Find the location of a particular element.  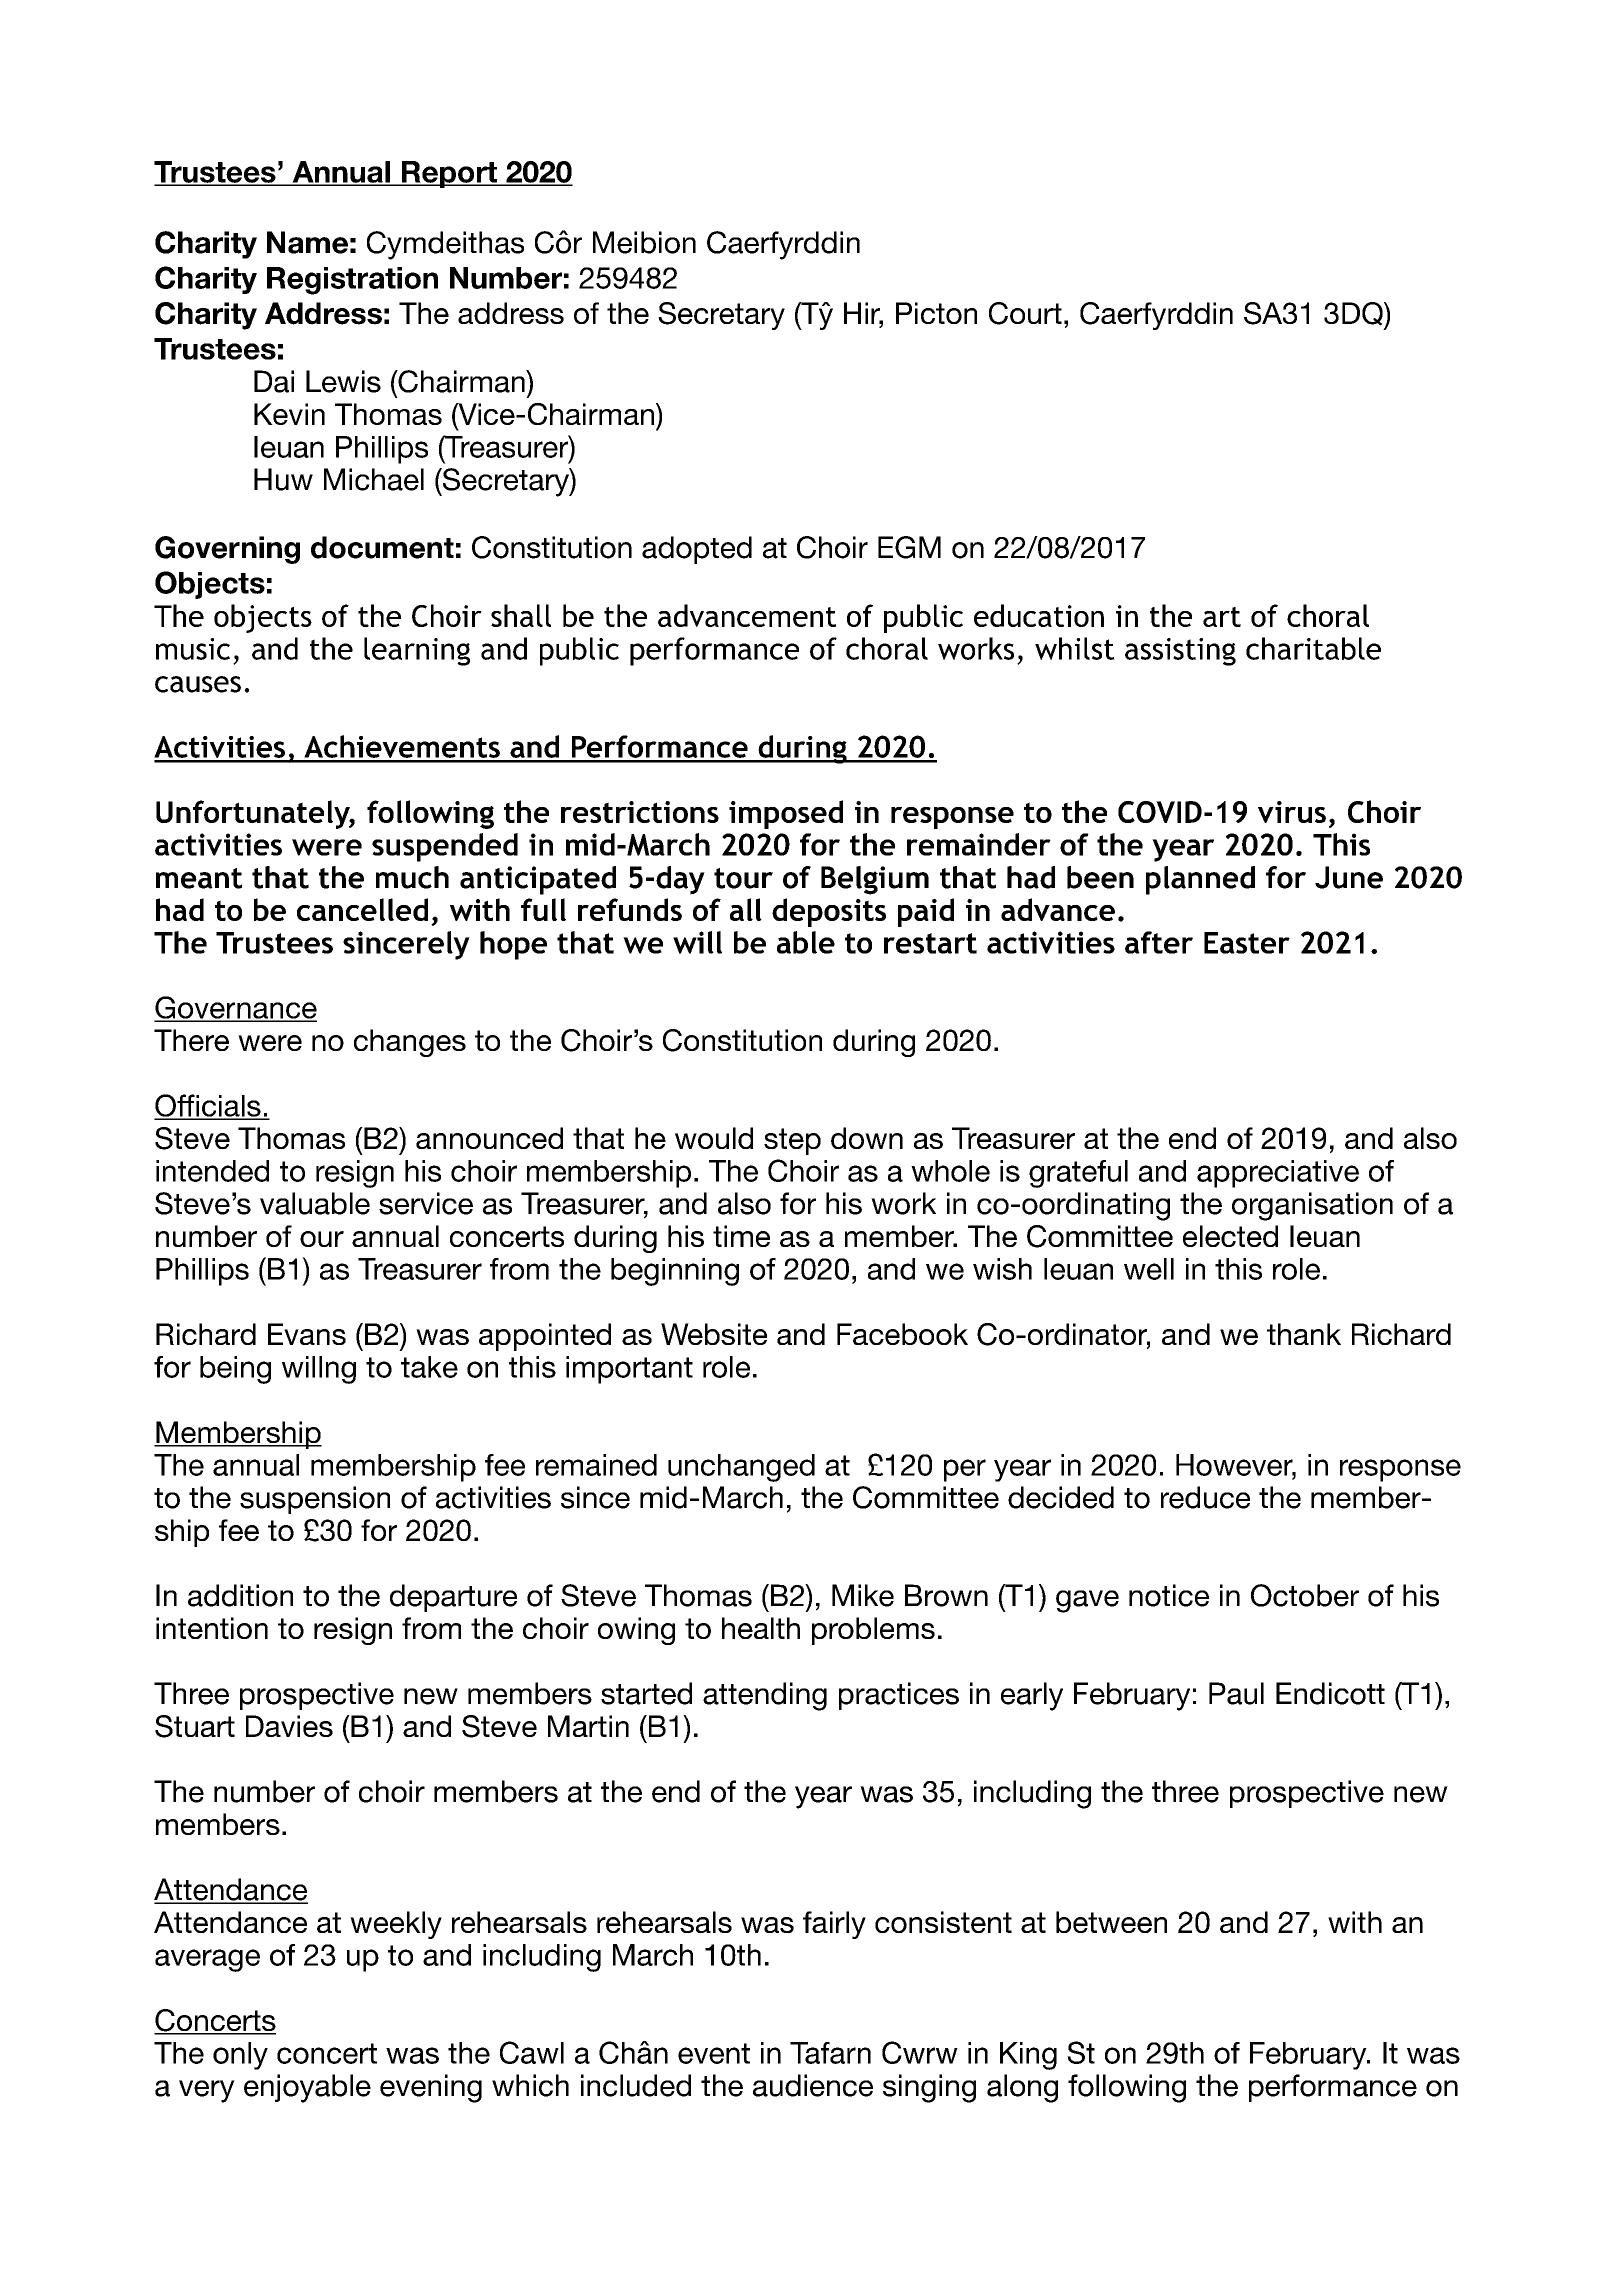

Name is located at coordinates (307, 242).
